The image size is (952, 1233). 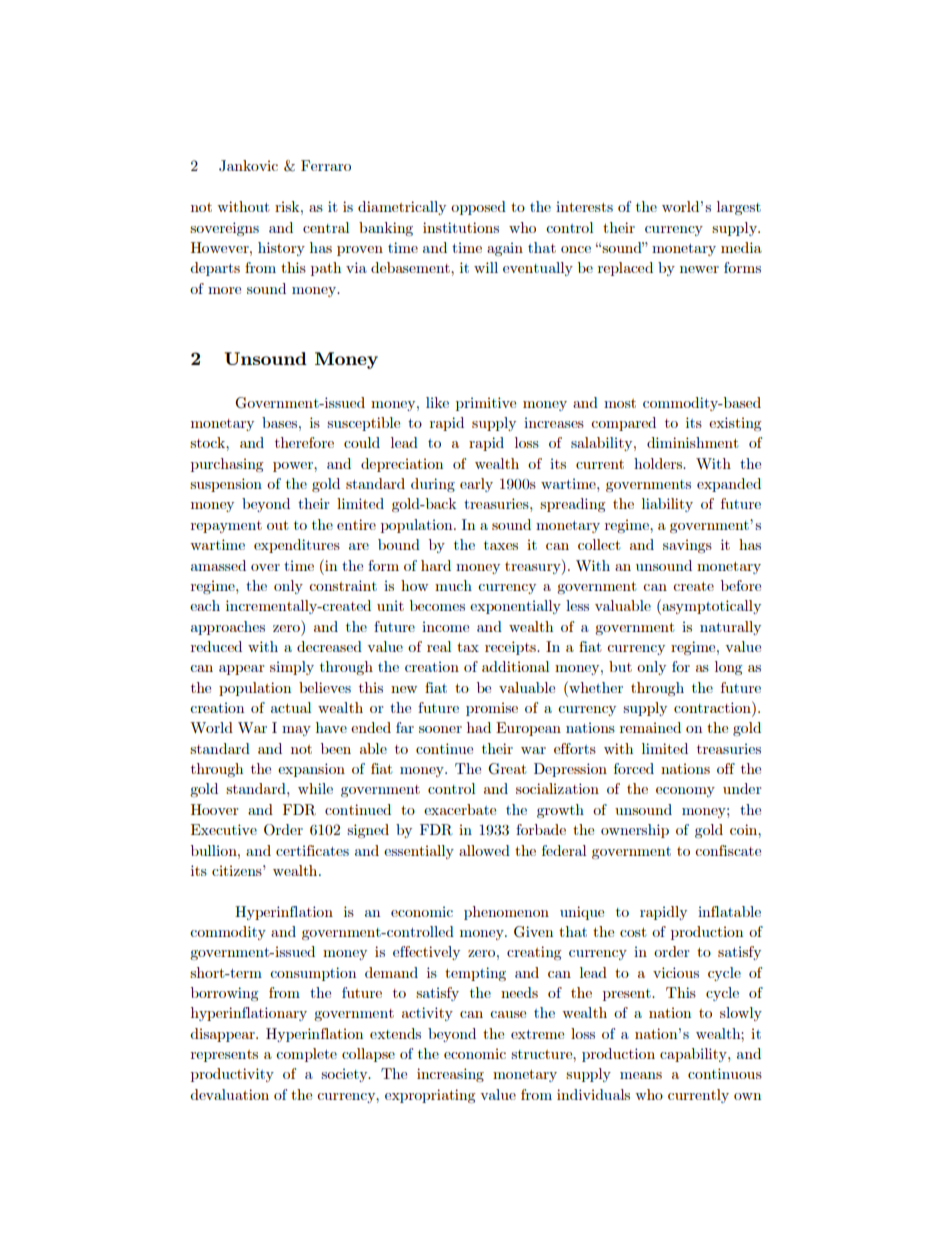 What do you see at coordinates (739, 208) in the document?
I see `largest` at bounding box center [739, 208].
